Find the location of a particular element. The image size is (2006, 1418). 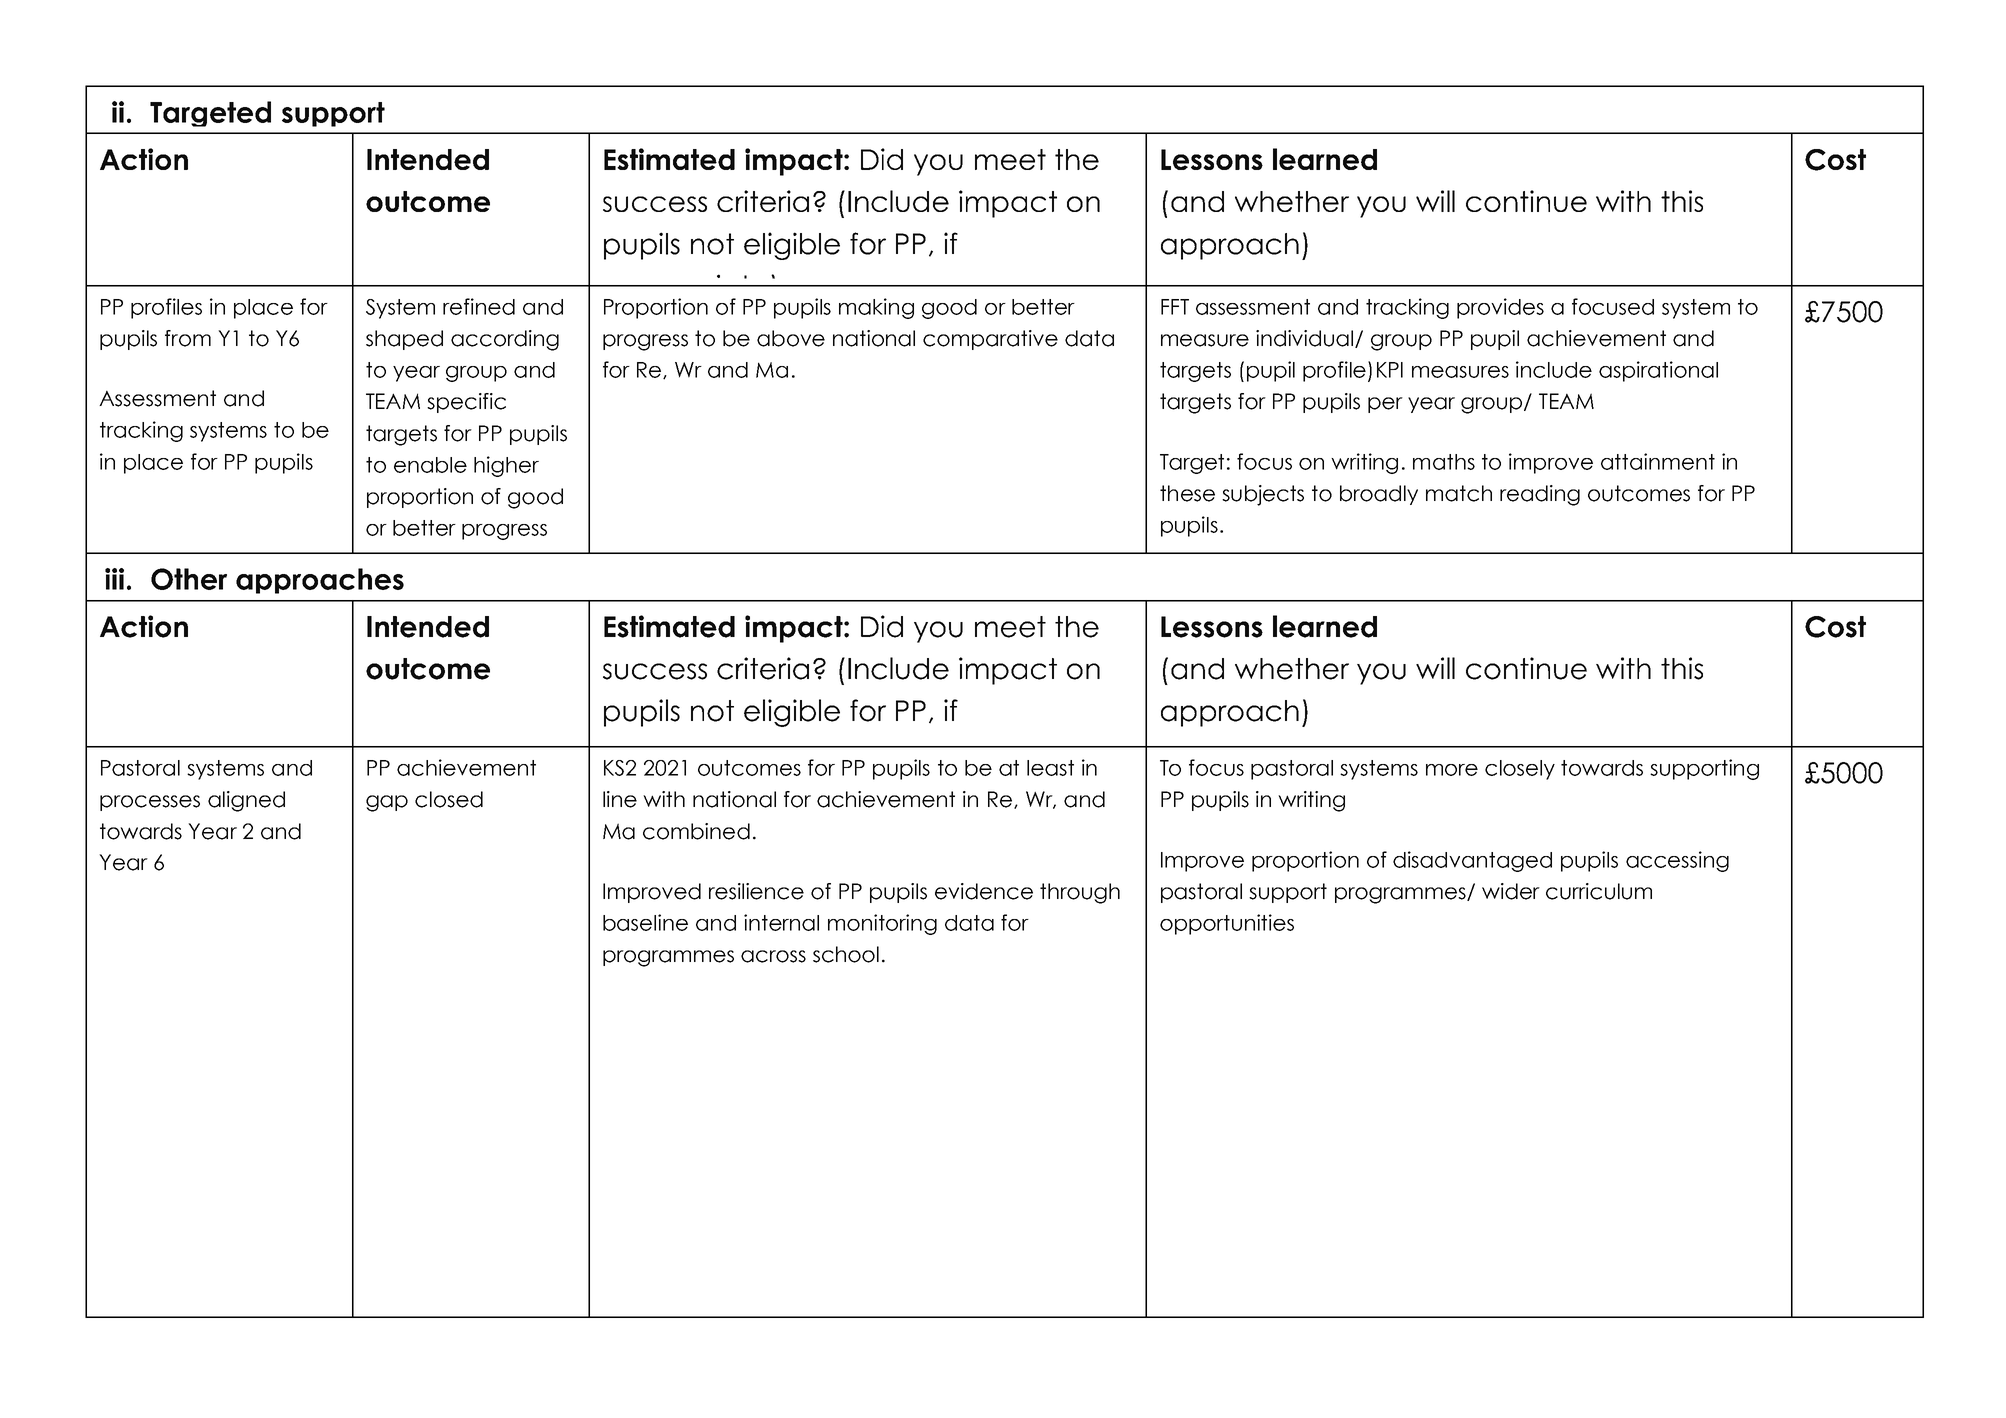

wider is located at coordinates (1511, 891).
